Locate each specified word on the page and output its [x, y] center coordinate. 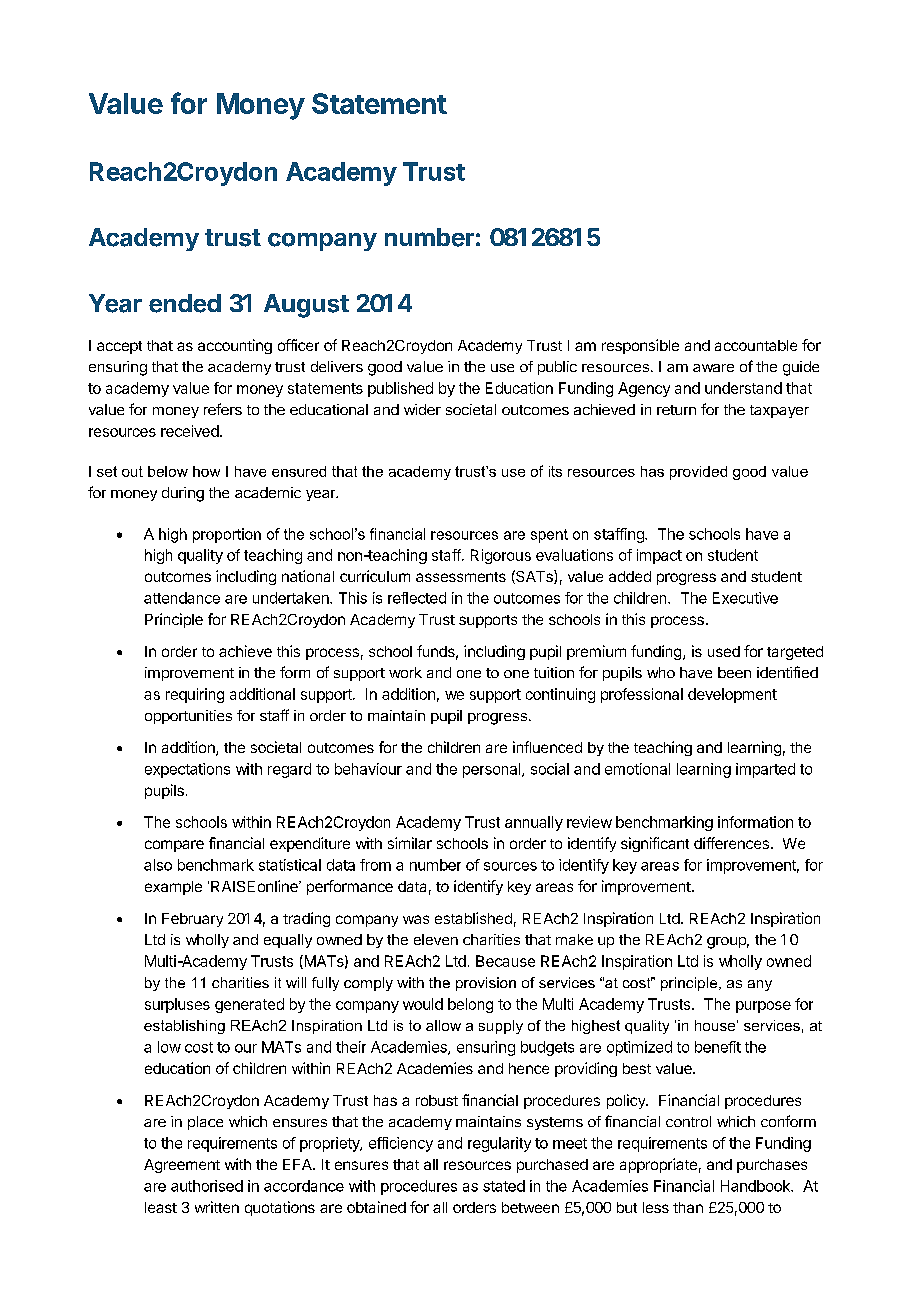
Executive [745, 598]
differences [731, 843]
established [473, 918]
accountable [756, 345]
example [173, 888]
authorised [207, 1186]
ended [185, 303]
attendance [182, 598]
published [400, 389]
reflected [417, 598]
